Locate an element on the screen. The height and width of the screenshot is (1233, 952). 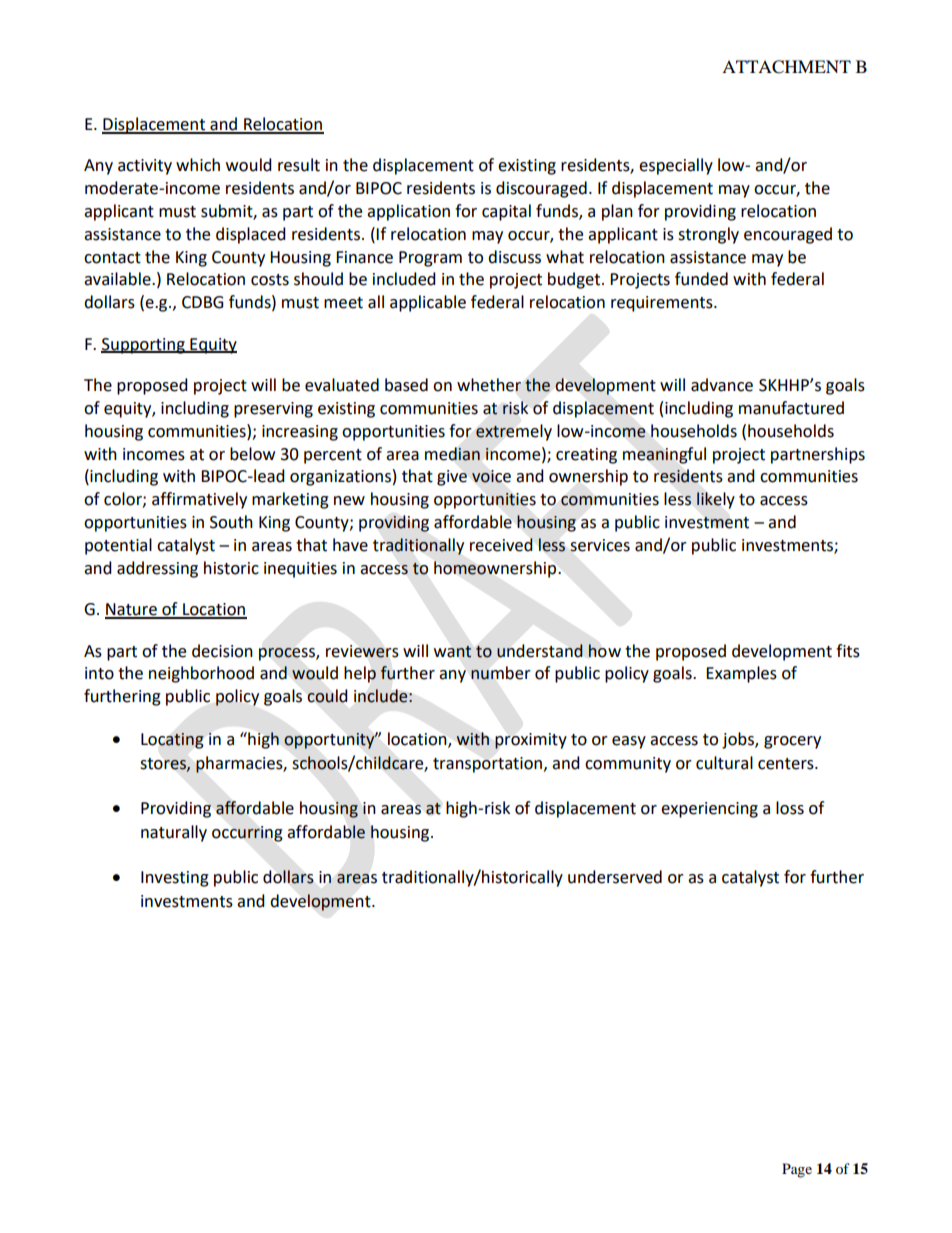
below is located at coordinates (252, 454).
